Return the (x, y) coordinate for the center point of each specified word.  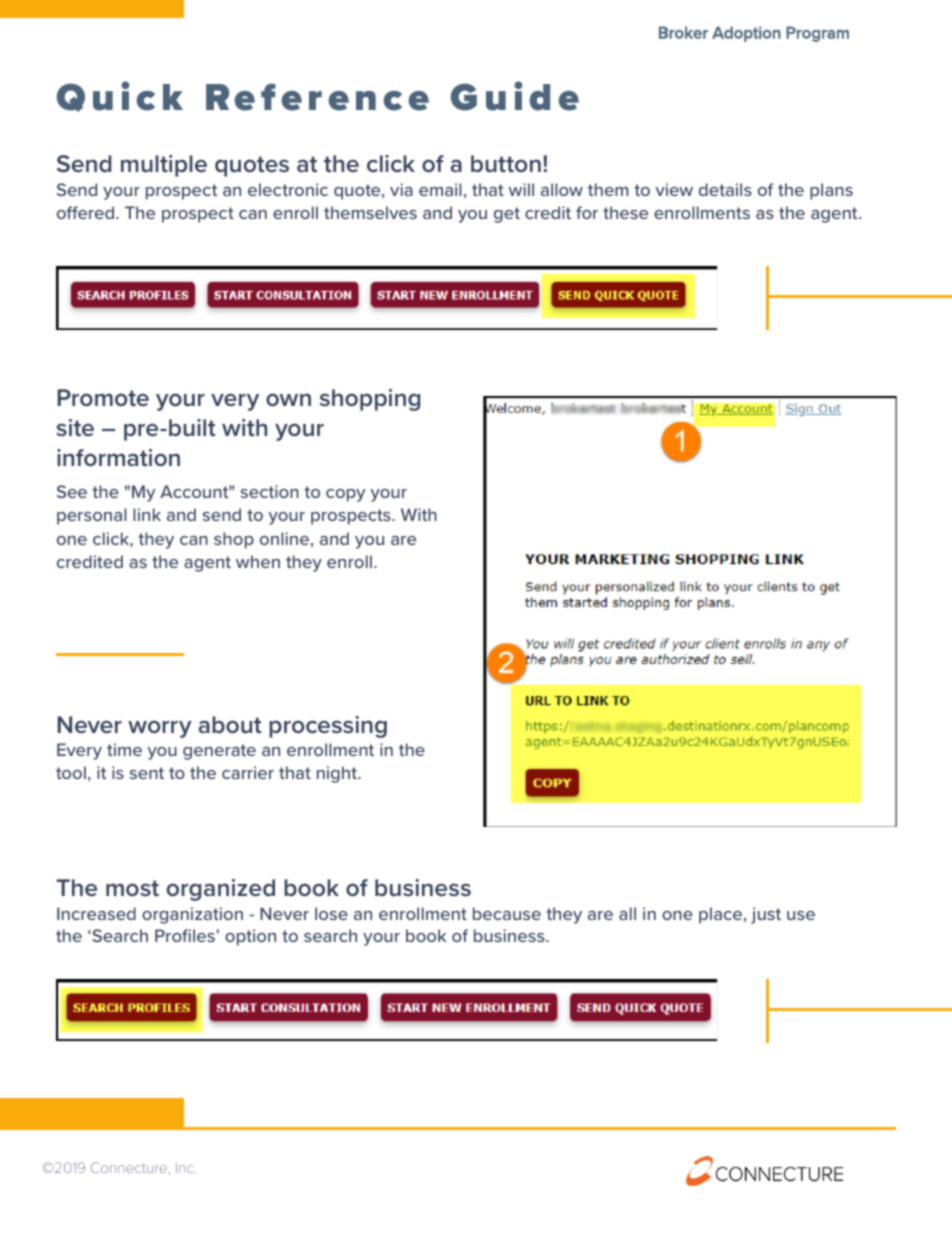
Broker (683, 32)
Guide (515, 96)
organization (192, 915)
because (507, 913)
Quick (120, 96)
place (722, 915)
